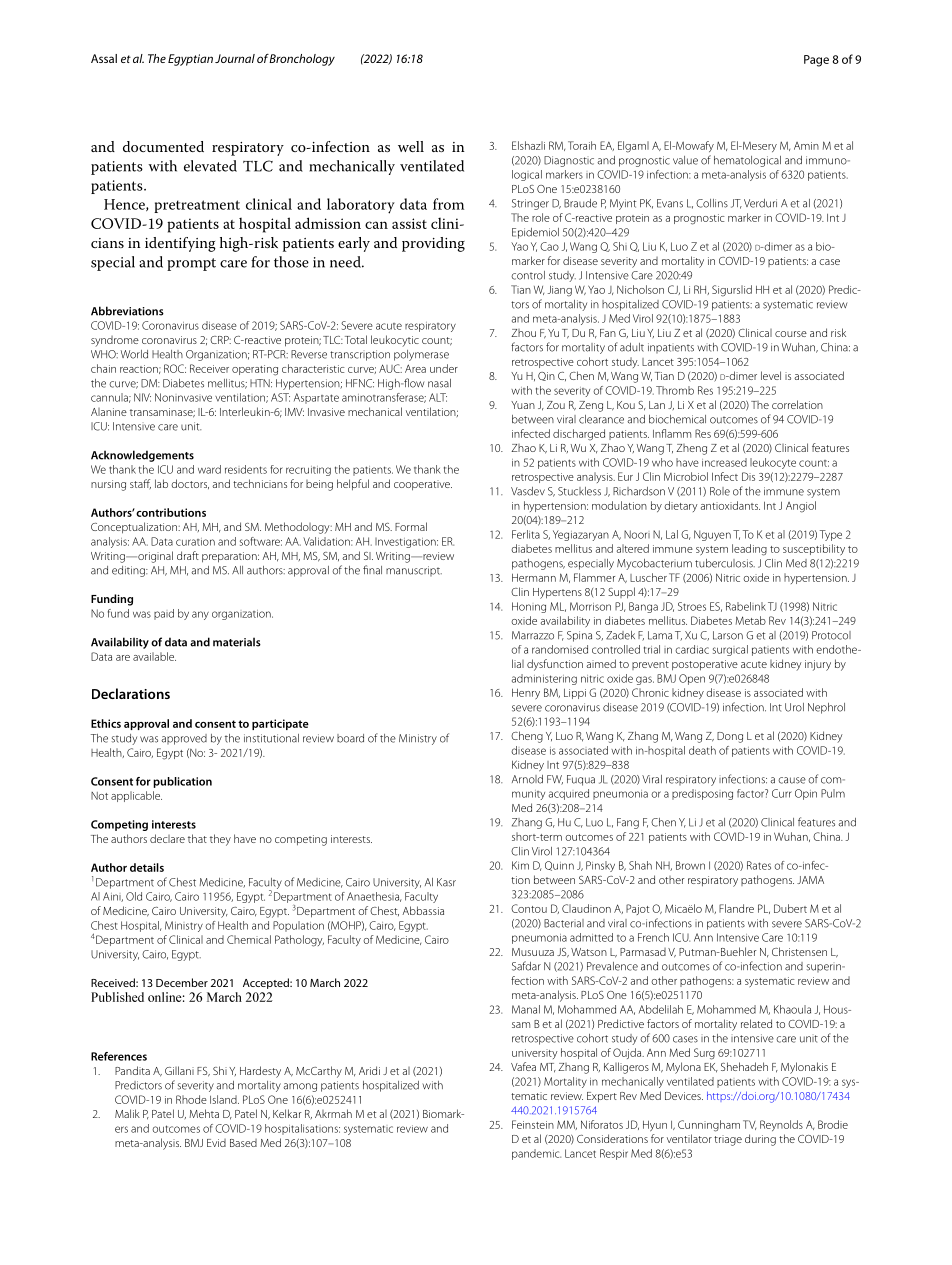 The width and height of the screenshot is (952, 1265). What do you see at coordinates (209, 469) in the screenshot?
I see `ward` at bounding box center [209, 469].
